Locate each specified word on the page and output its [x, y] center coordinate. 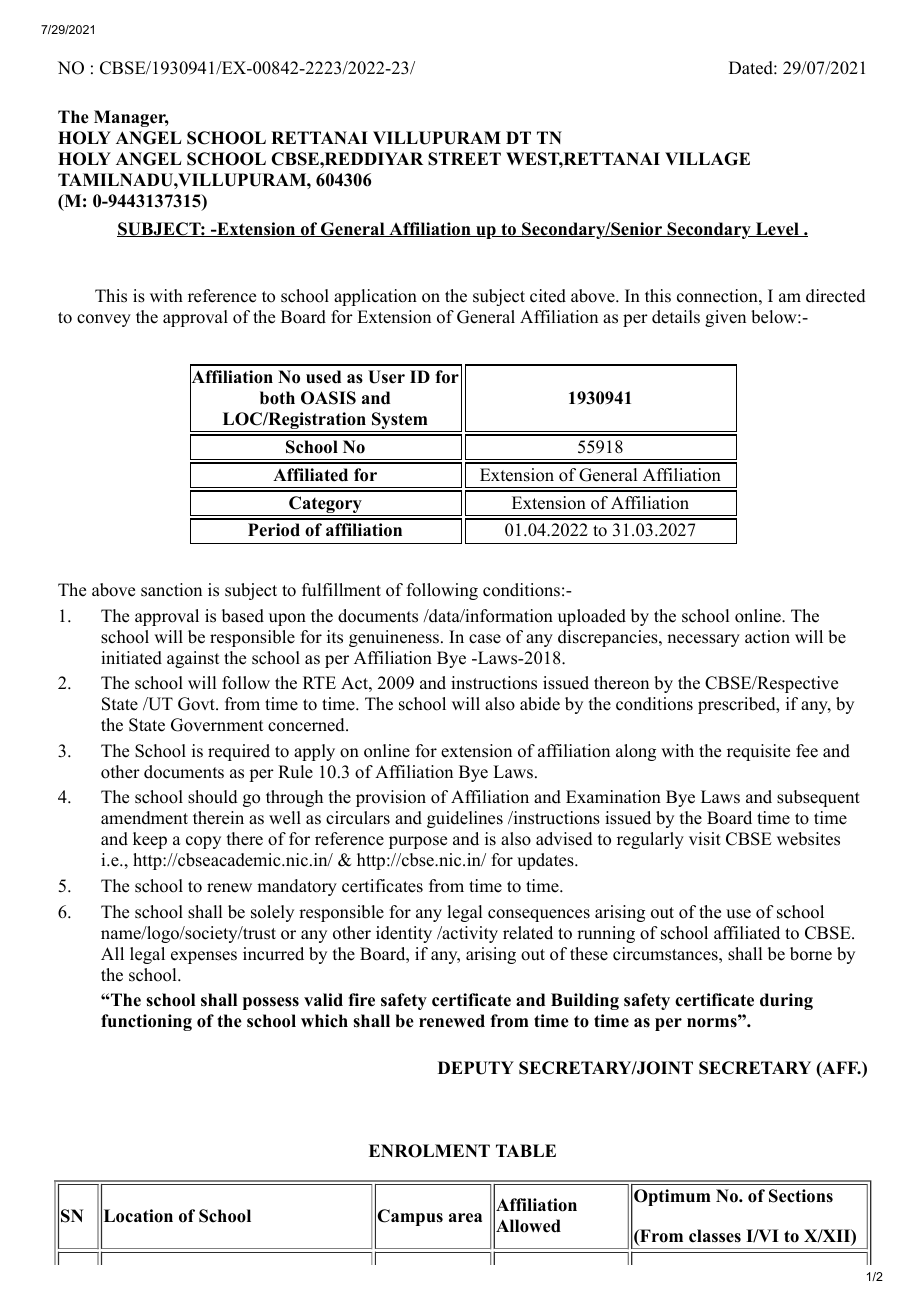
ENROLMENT [429, 1151]
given [725, 318]
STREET [464, 159]
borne [811, 954]
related [528, 933]
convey [104, 320]
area [465, 1218]
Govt [197, 704]
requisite [758, 752]
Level [777, 229]
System [400, 422]
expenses [204, 957]
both [277, 398]
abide [540, 704]
